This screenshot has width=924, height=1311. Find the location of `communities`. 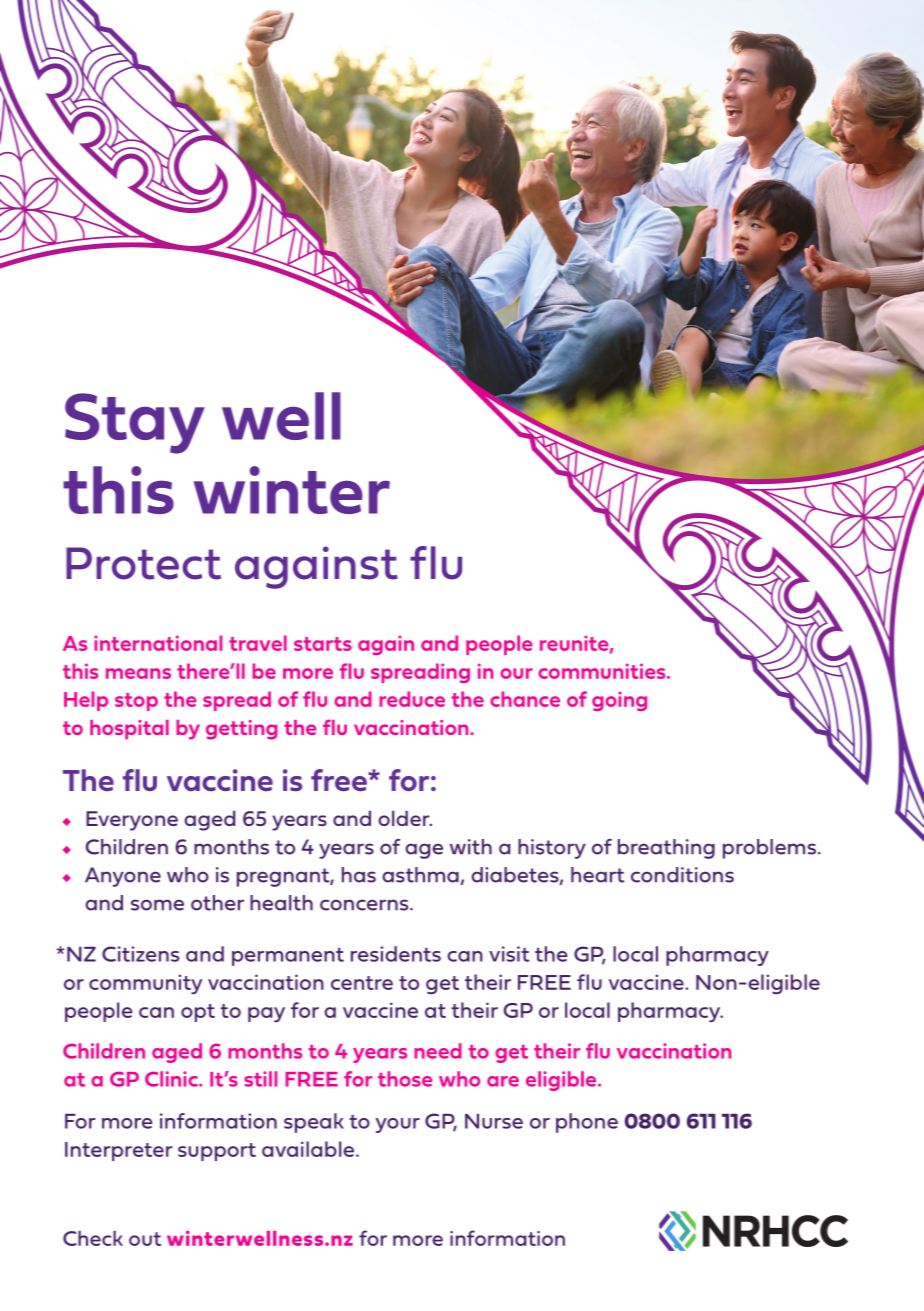

communities is located at coordinates (603, 671).
